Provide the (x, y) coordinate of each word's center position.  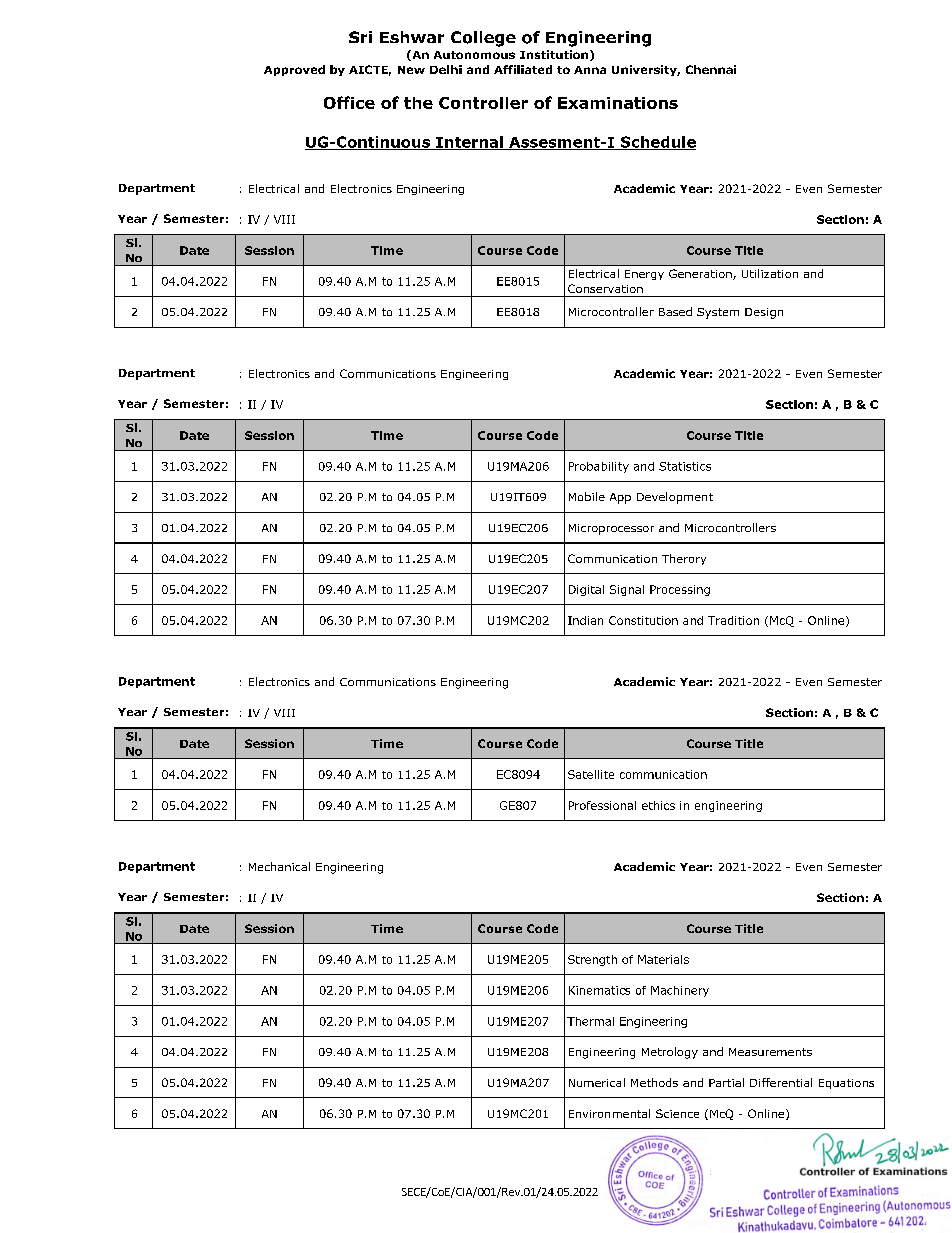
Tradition (733, 620)
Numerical (597, 1082)
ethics (658, 805)
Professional (602, 805)
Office (349, 102)
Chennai (711, 69)
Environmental (609, 1113)
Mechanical (279, 866)
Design (764, 313)
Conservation (605, 288)
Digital (586, 590)
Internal (469, 143)
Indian (585, 620)
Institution (554, 54)
